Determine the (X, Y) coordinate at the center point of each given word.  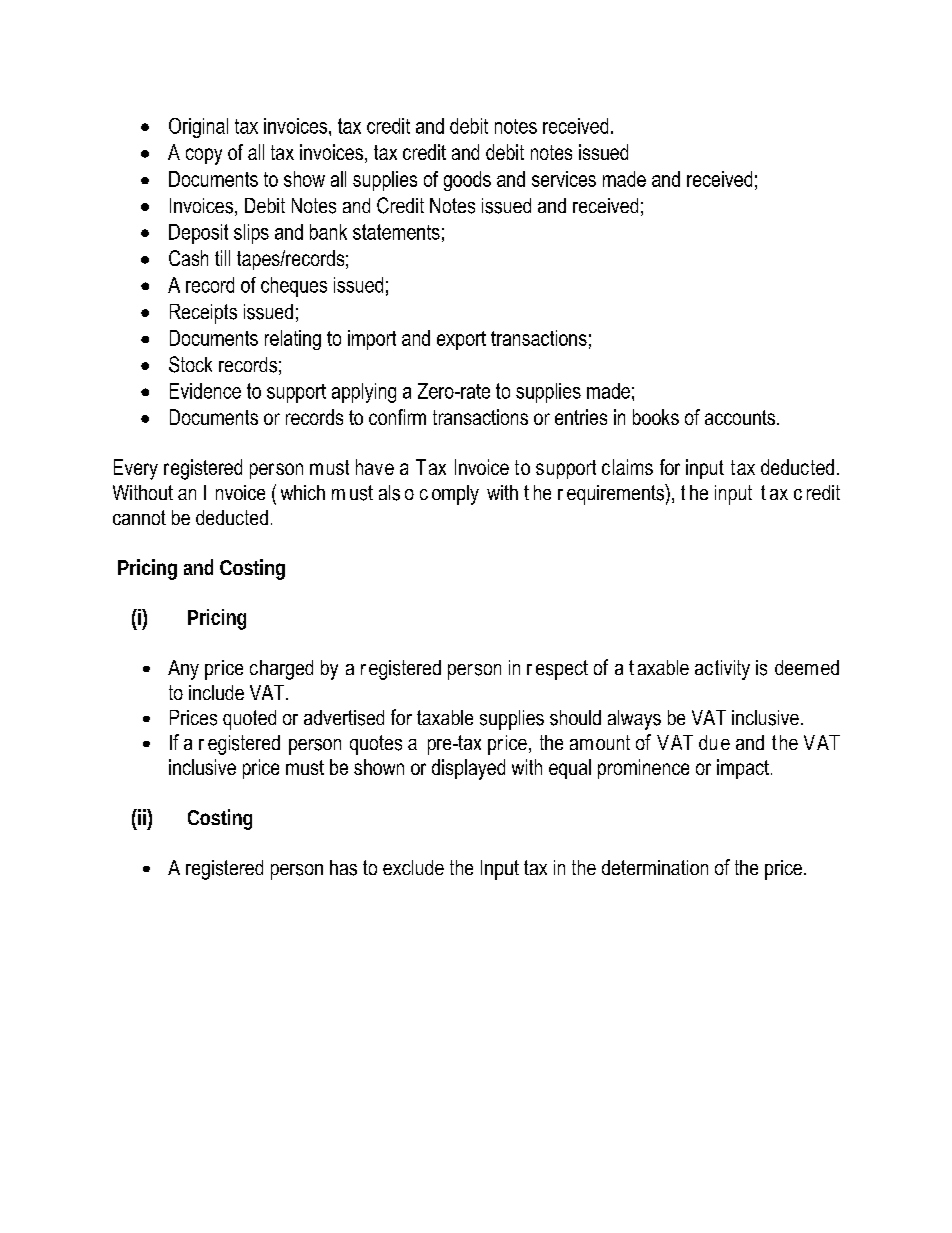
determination (655, 867)
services (564, 179)
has (343, 868)
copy (204, 156)
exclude (413, 867)
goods (467, 181)
